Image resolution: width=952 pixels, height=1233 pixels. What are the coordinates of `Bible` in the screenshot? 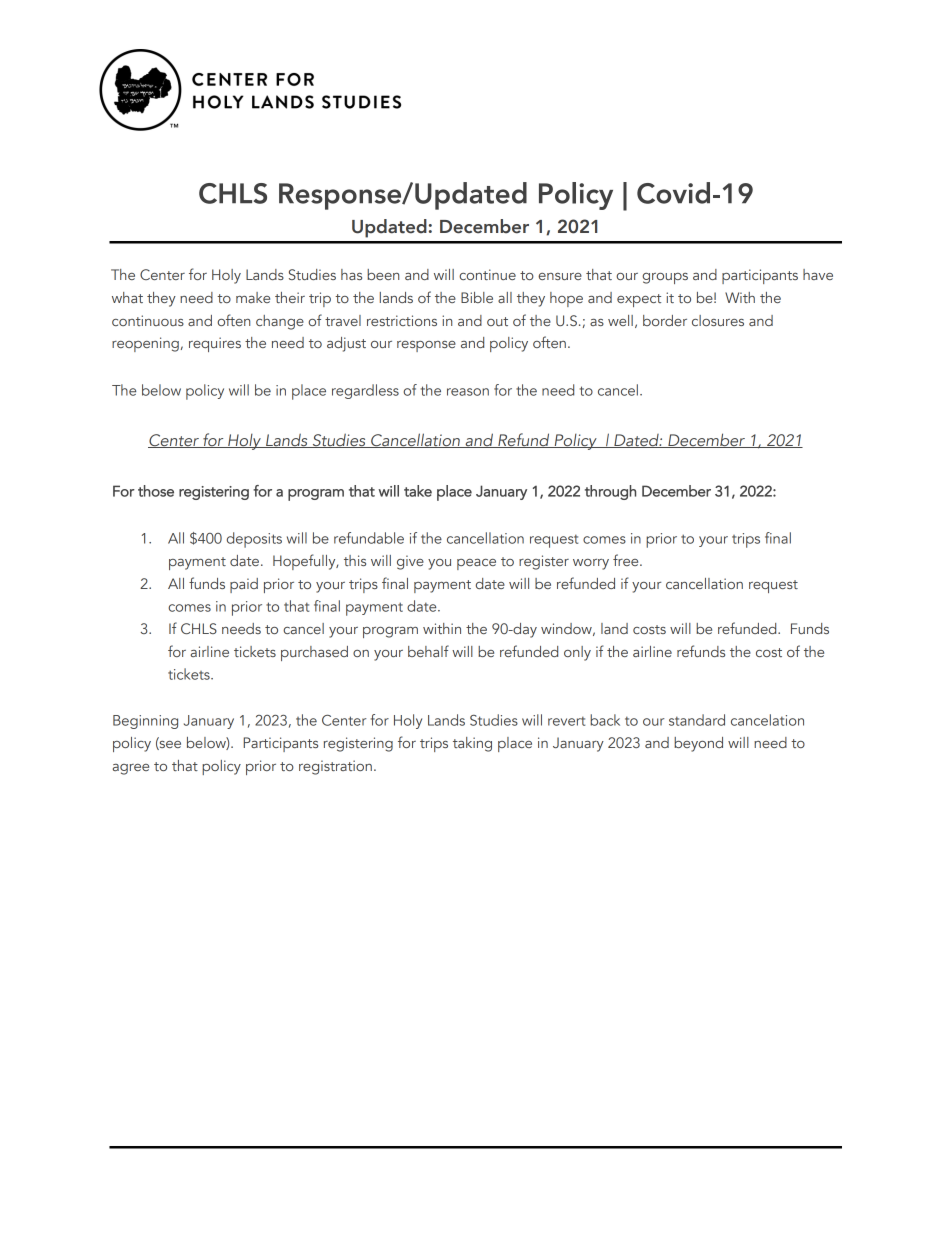 It's located at (477, 297).
